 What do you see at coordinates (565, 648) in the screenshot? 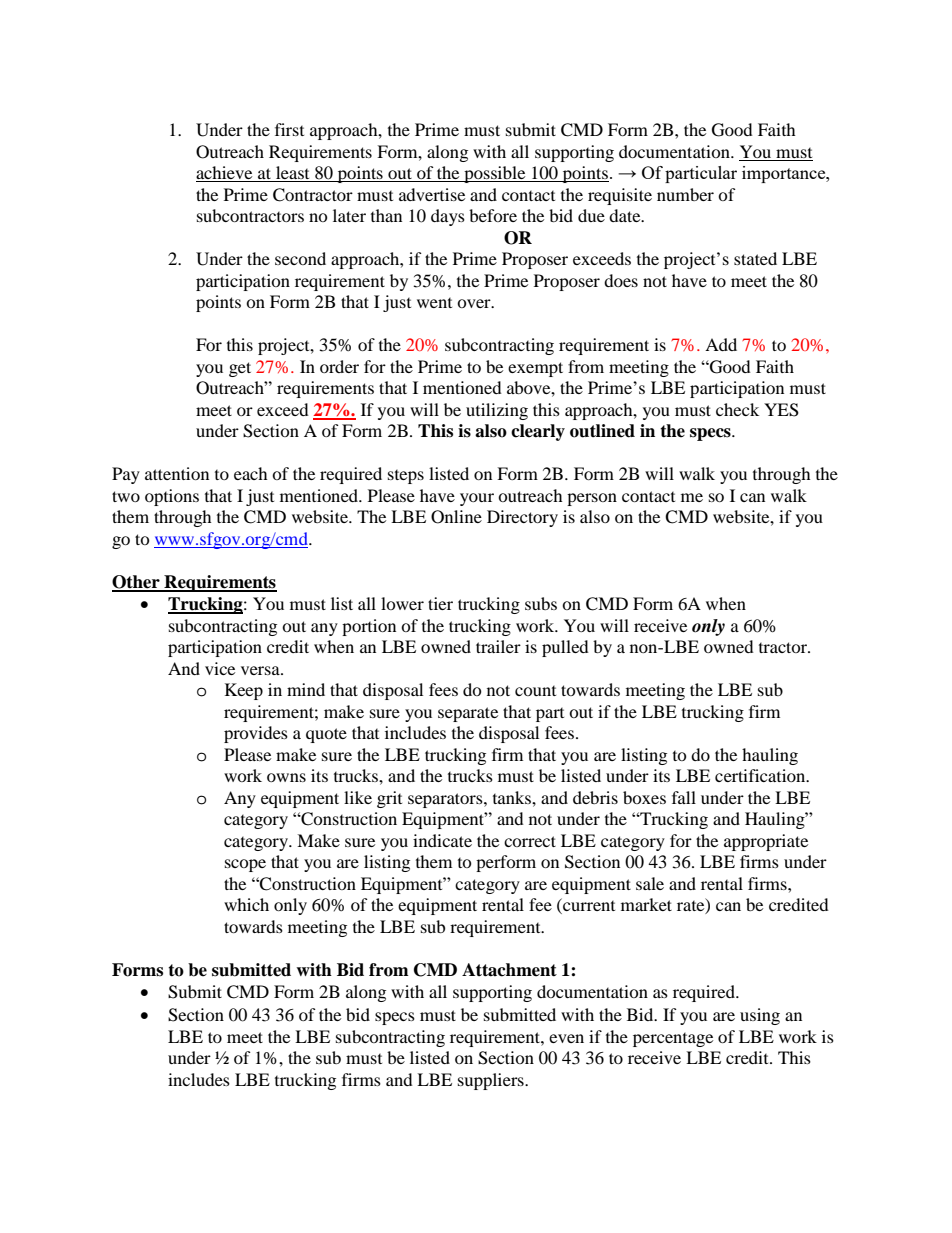
I see `pulled` at bounding box center [565, 648].
